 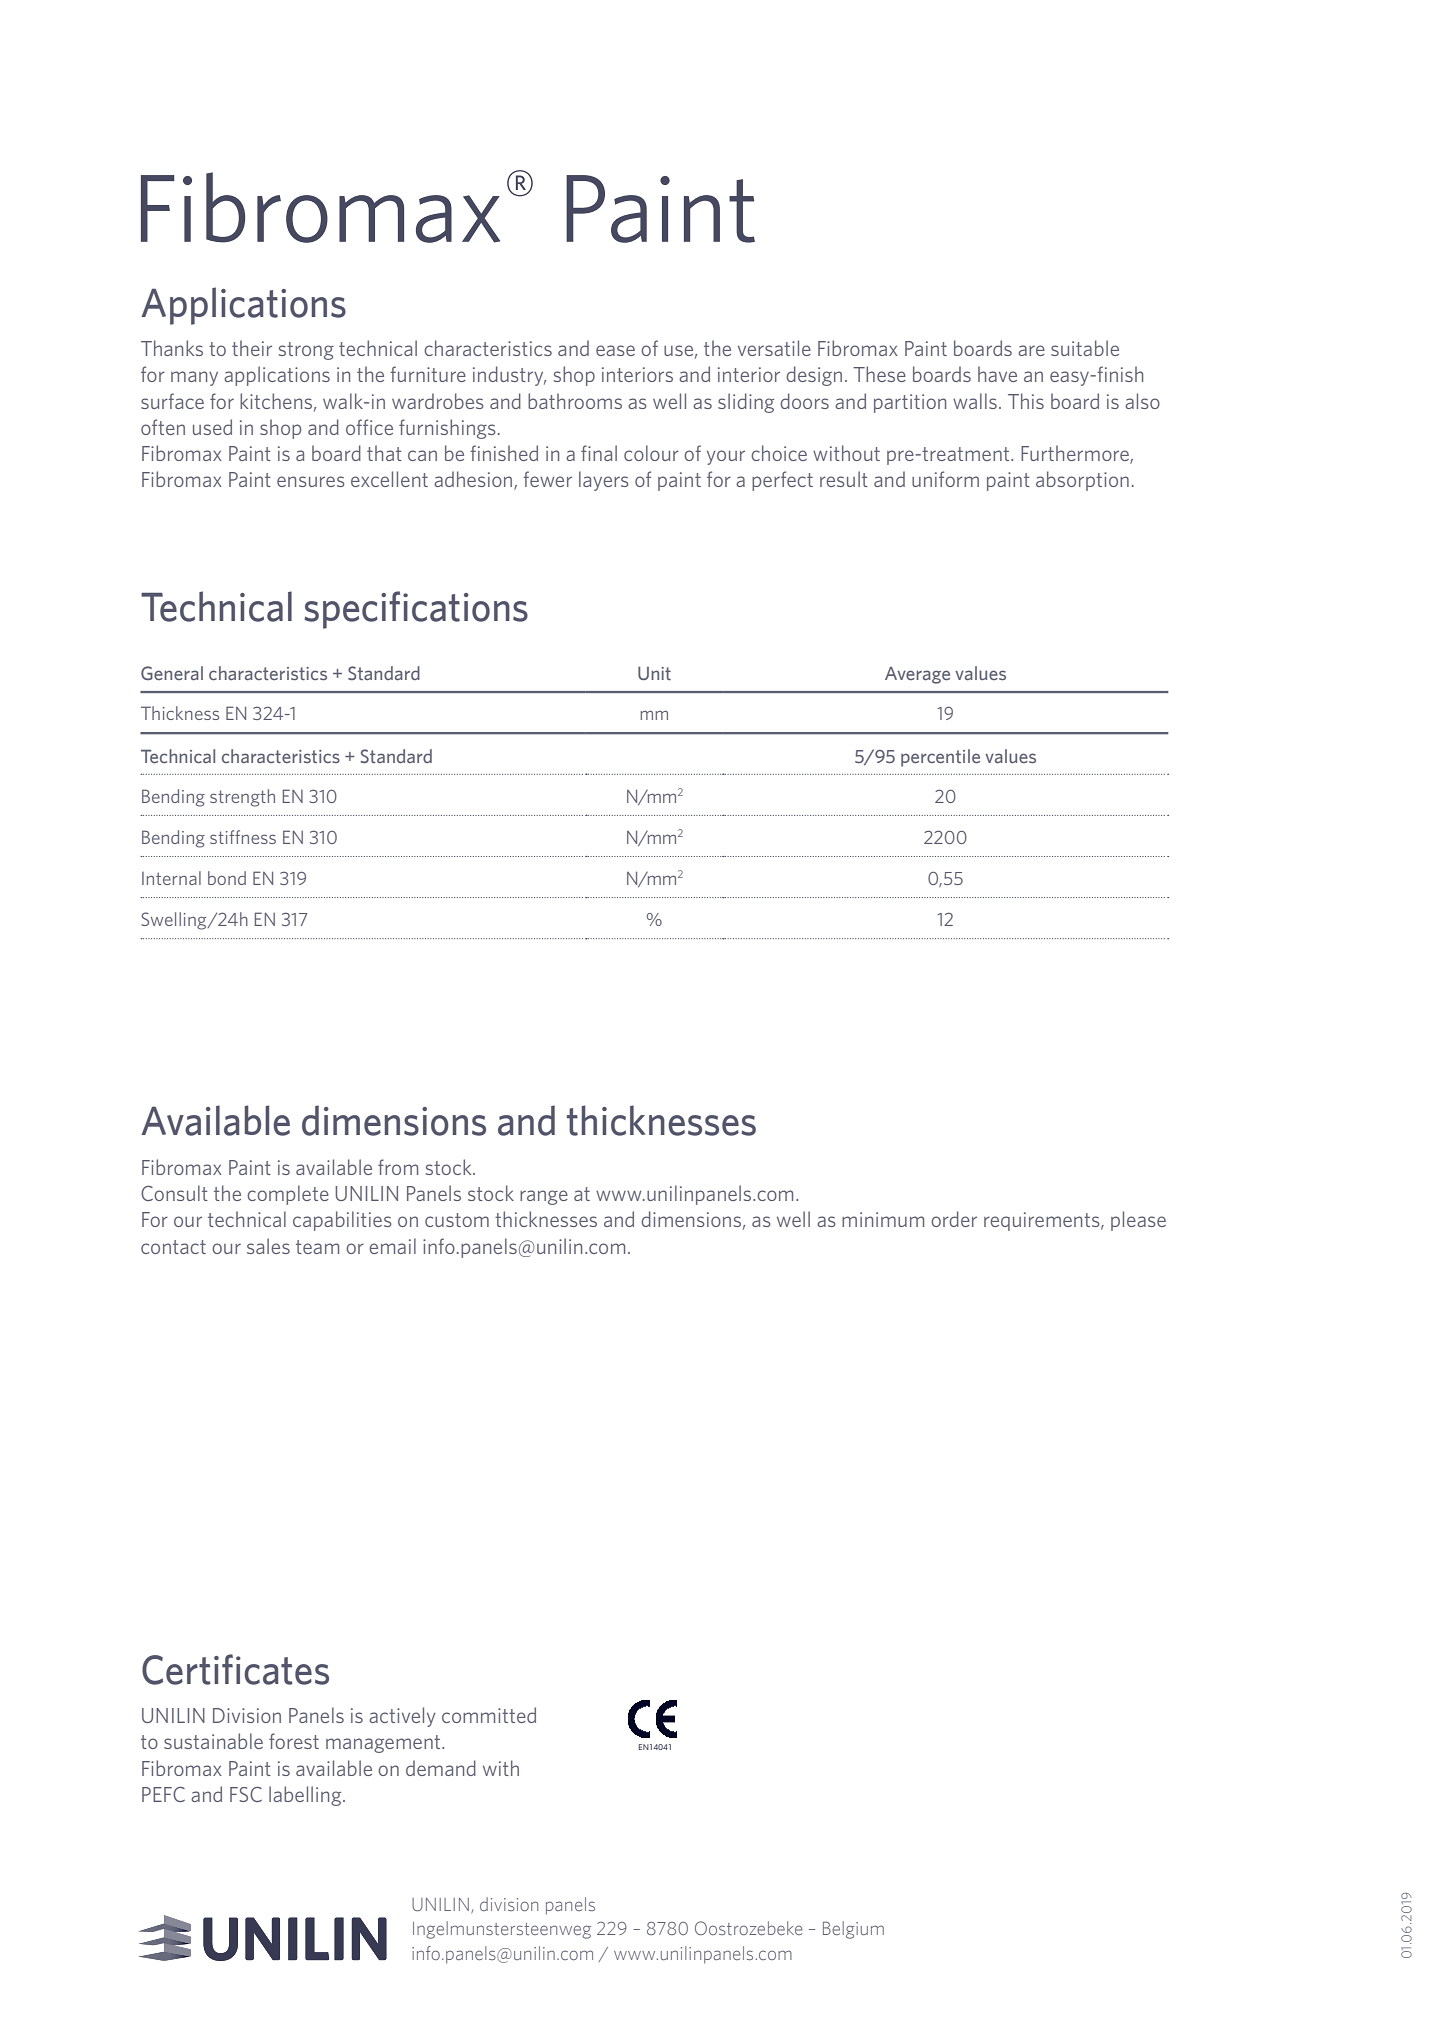 I want to click on colour, so click(x=651, y=453).
